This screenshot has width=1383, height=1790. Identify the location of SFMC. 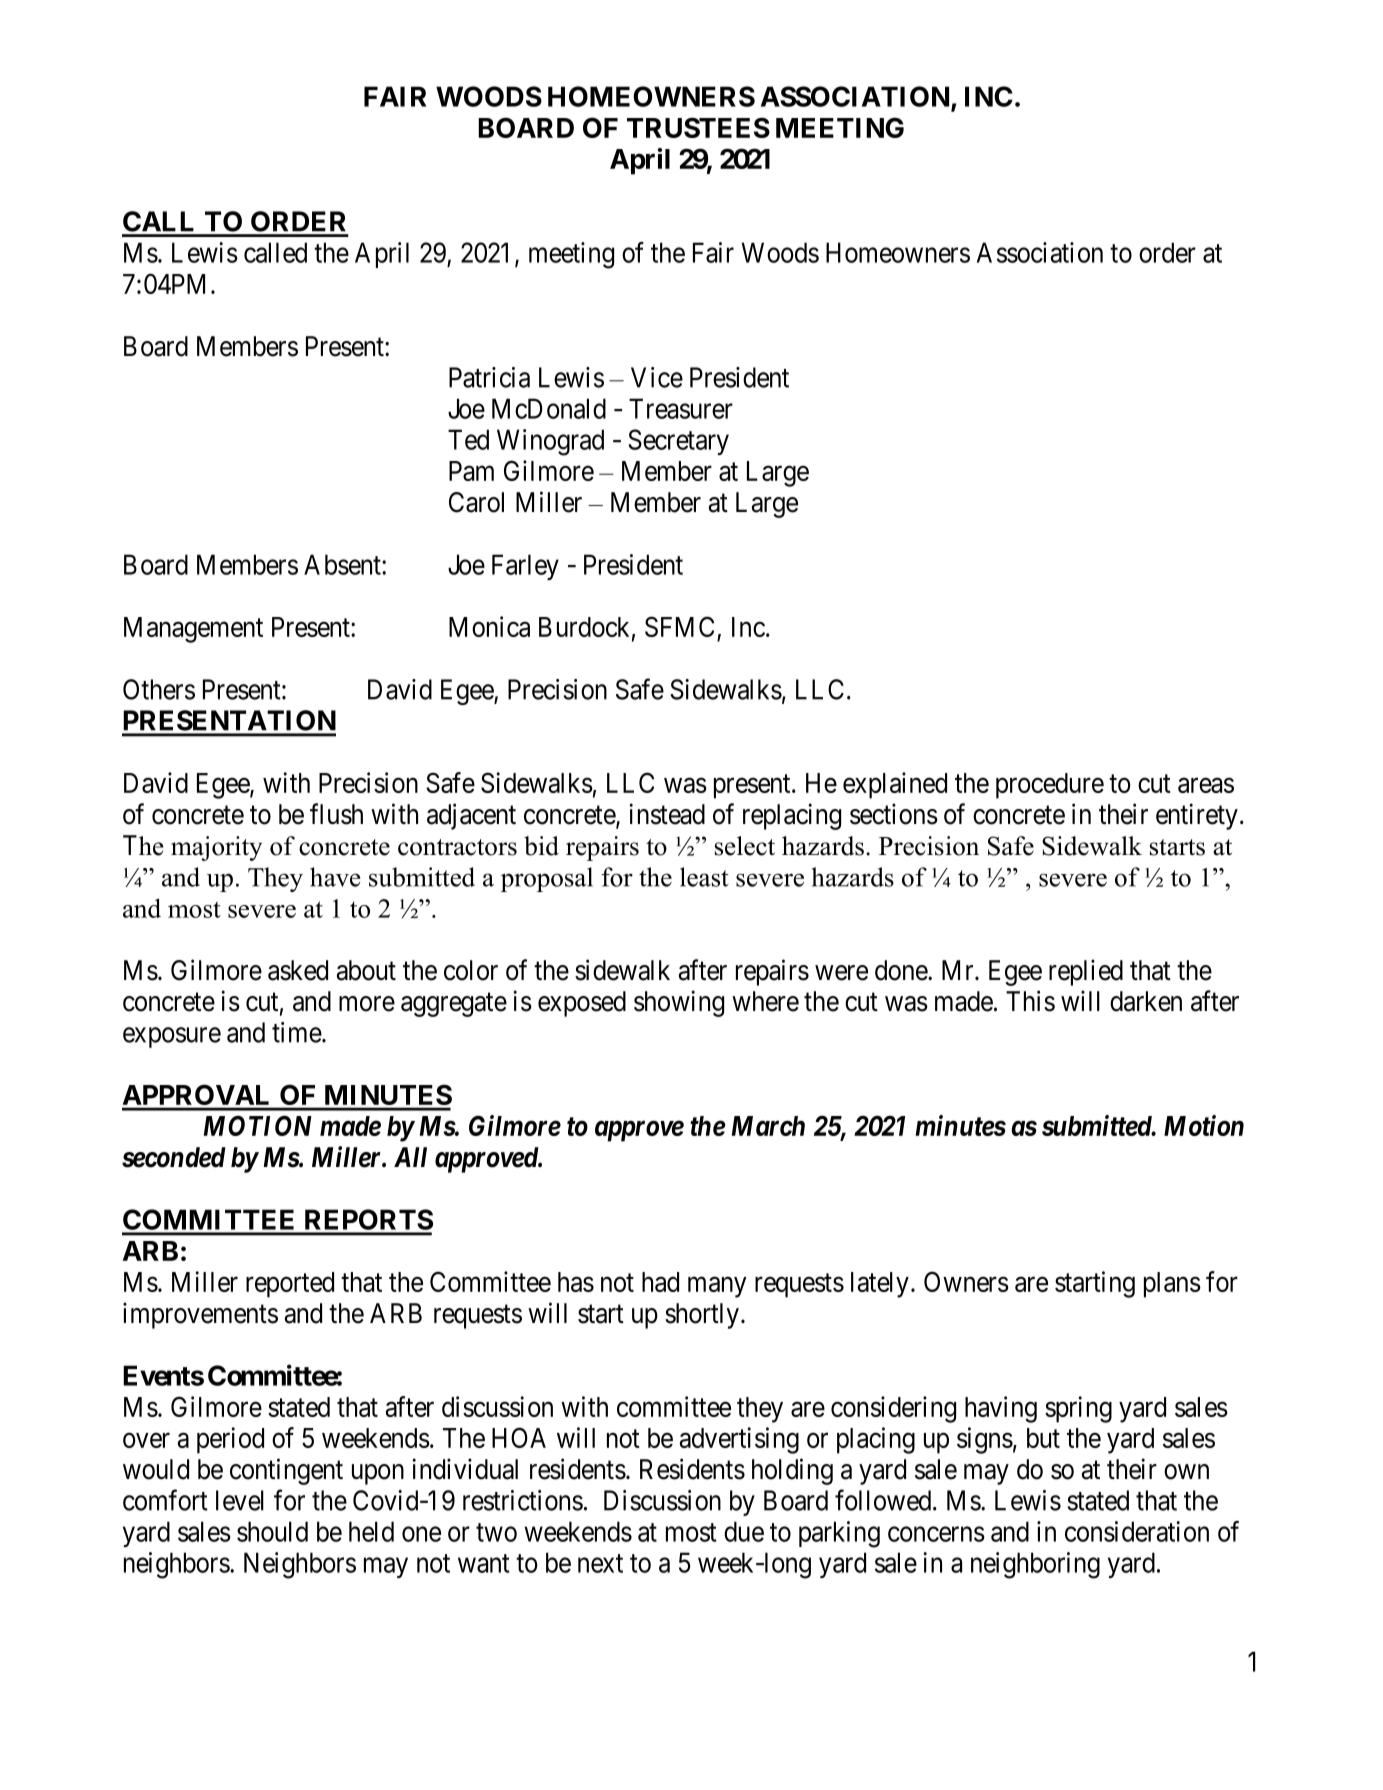
(681, 628).
